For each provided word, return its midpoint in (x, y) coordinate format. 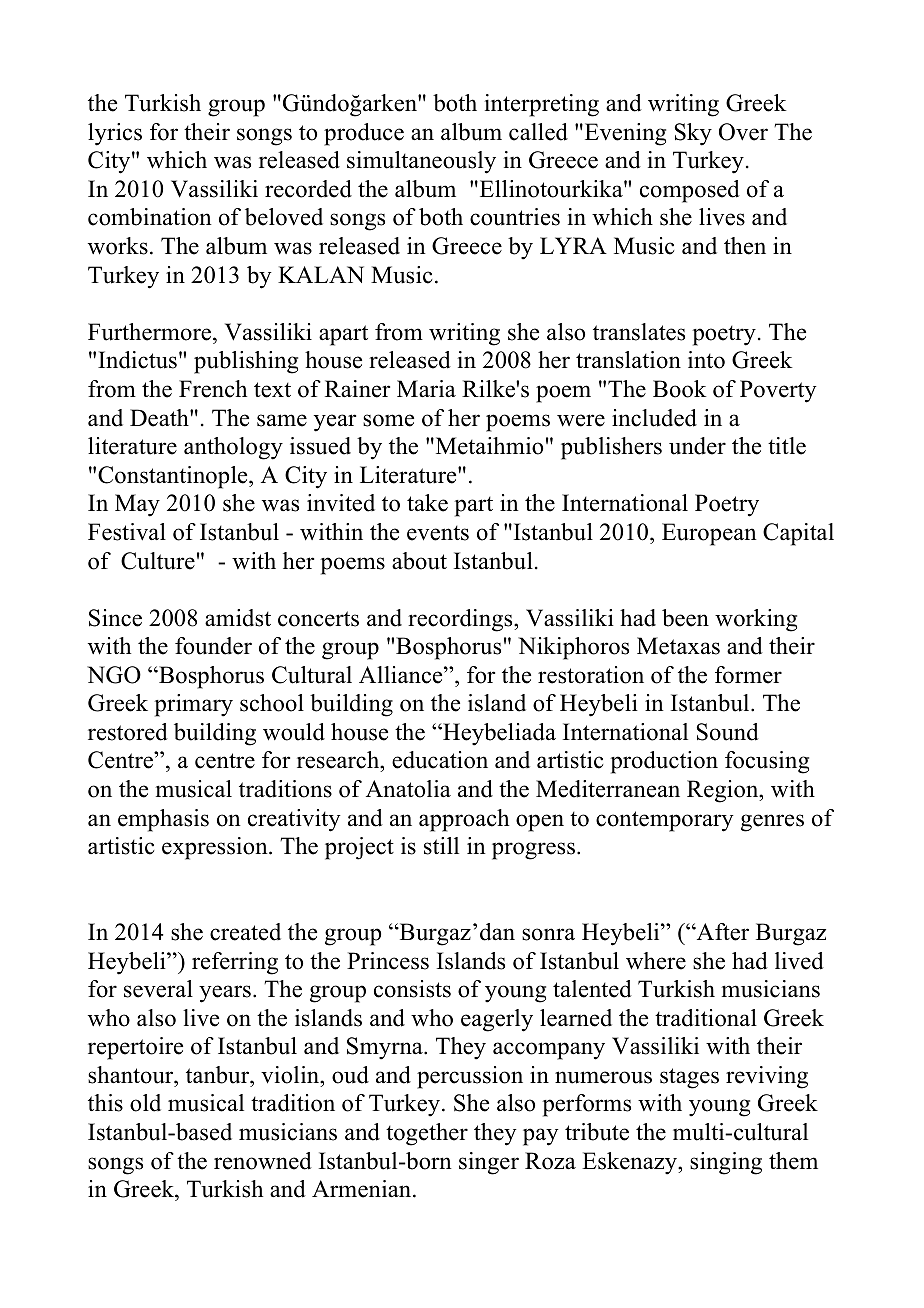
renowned (263, 1161)
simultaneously (421, 162)
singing (726, 1163)
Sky (693, 134)
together (427, 1134)
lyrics (115, 134)
